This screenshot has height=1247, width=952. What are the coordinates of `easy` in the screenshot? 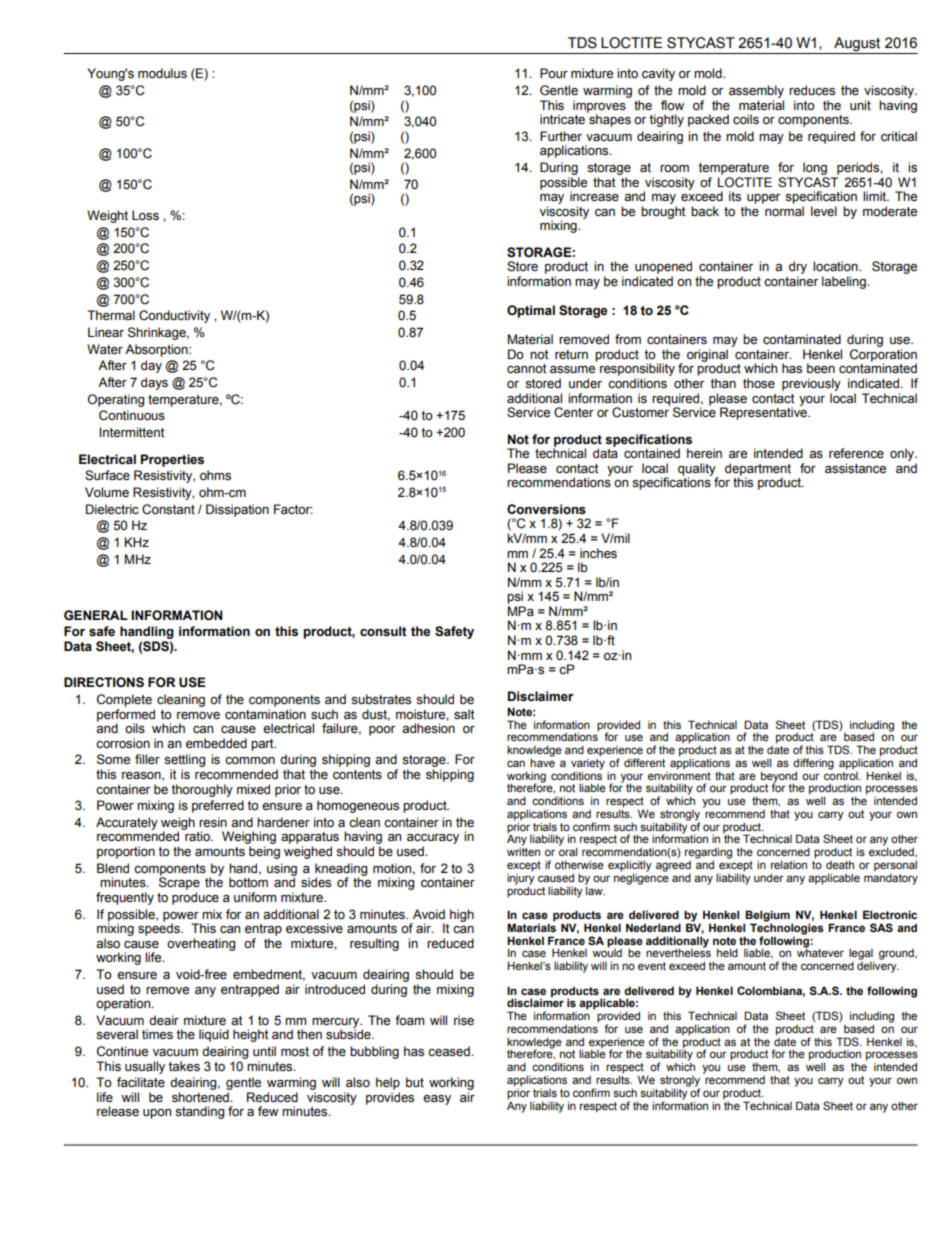 It's located at (437, 1100).
